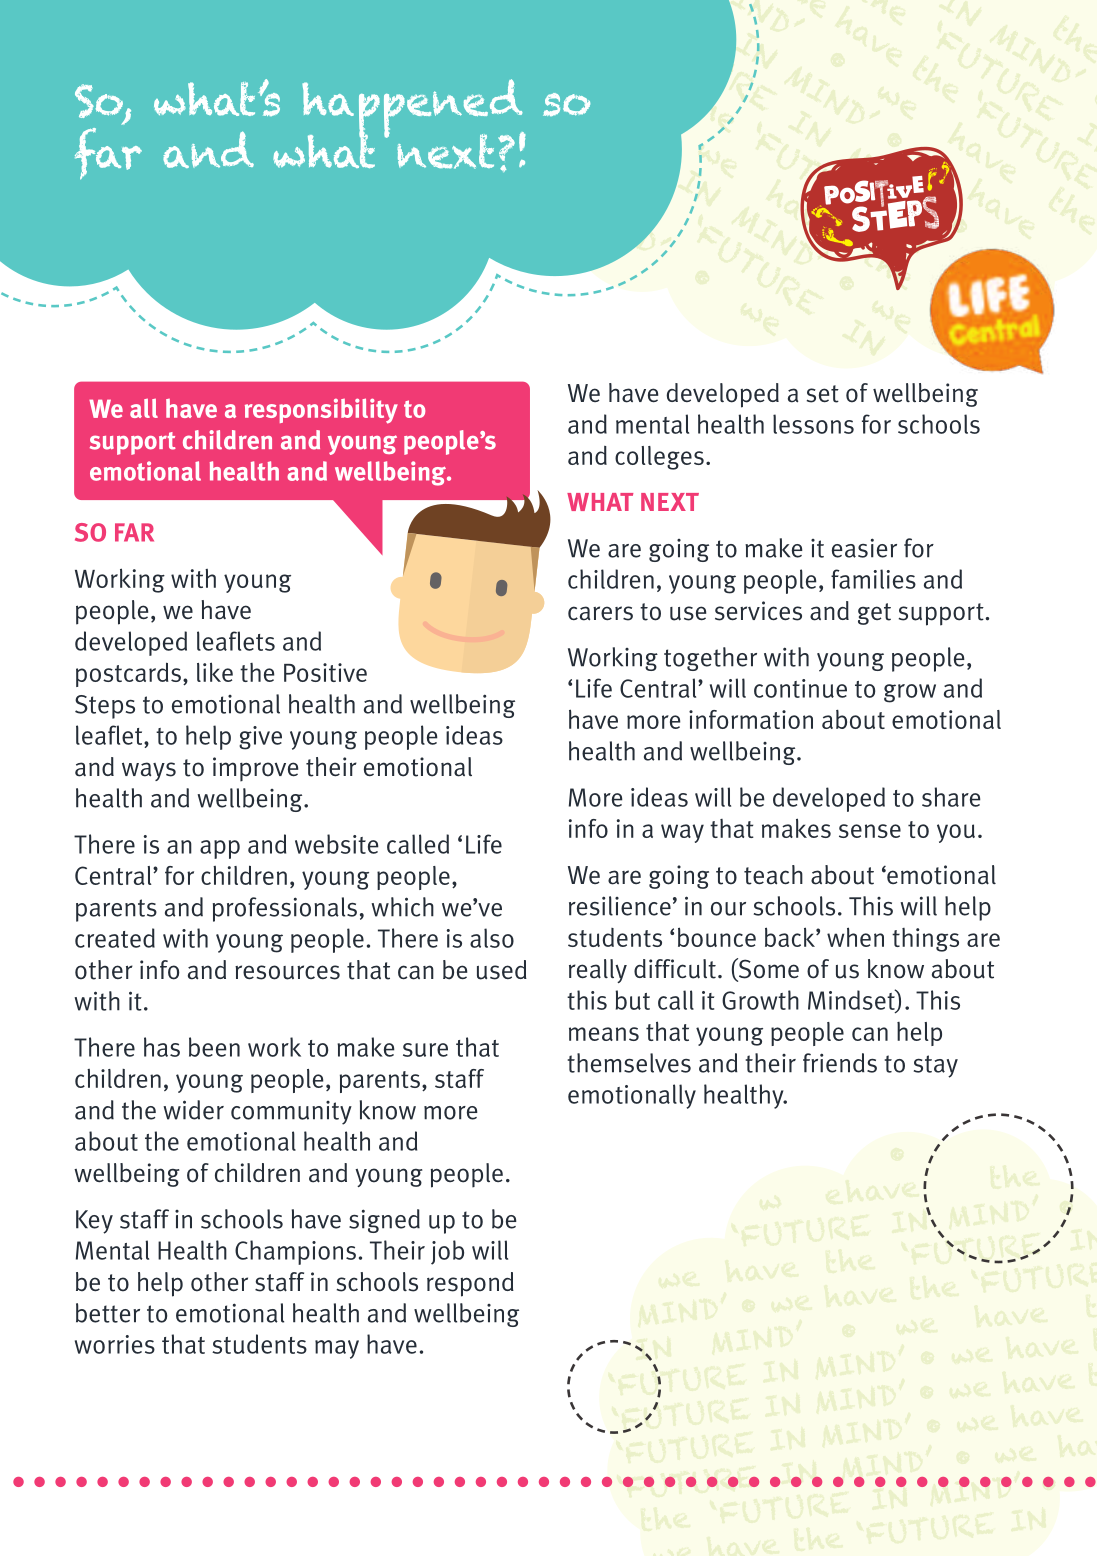 Image resolution: width=1097 pixels, height=1556 pixels. Describe the element at coordinates (813, 424) in the image. I see `lessons` at that location.
